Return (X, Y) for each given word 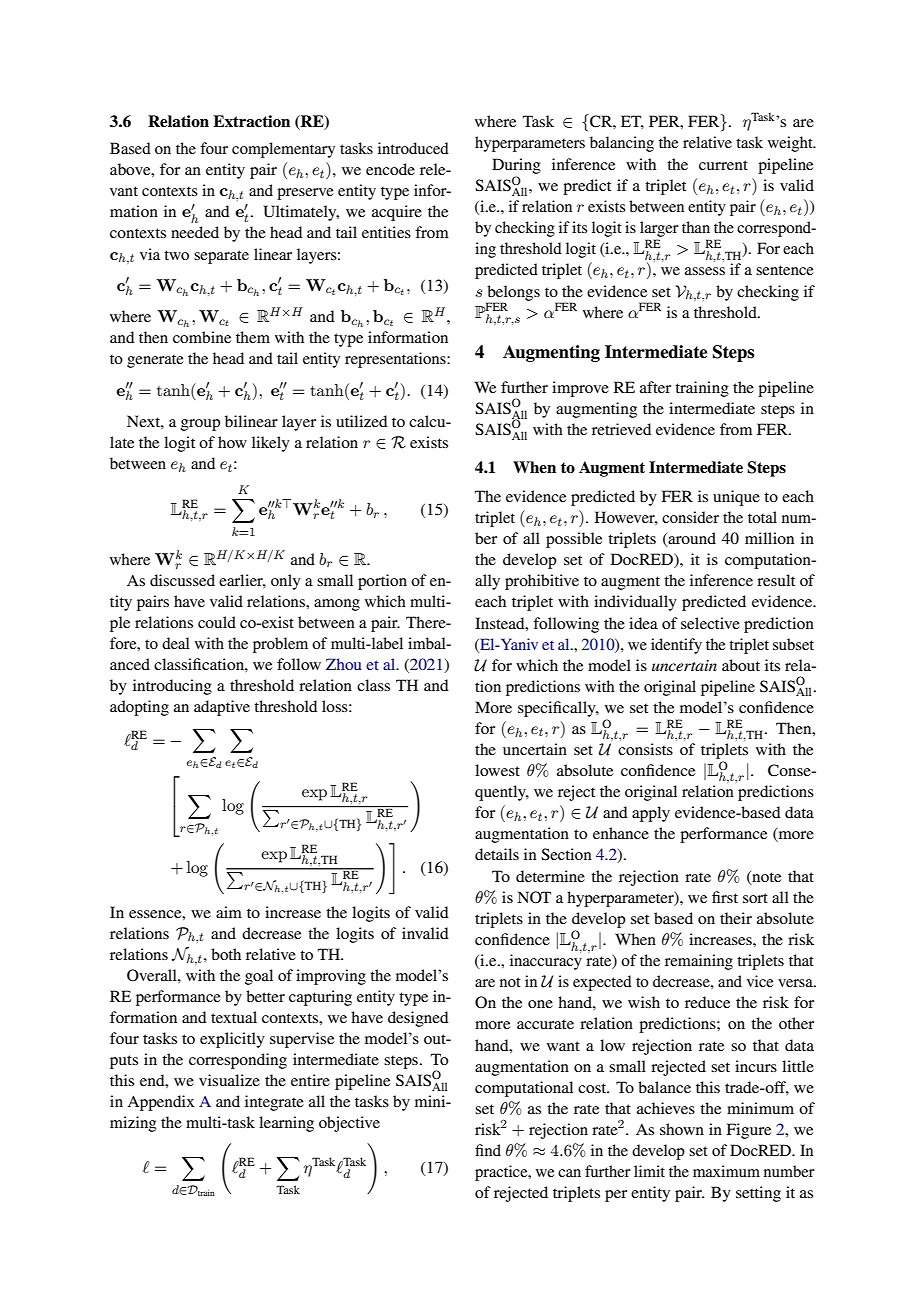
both (226, 954)
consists (645, 749)
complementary (283, 150)
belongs (513, 294)
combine (202, 337)
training (702, 389)
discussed (182, 580)
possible (574, 540)
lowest (497, 770)
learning (286, 1124)
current (723, 165)
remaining (699, 962)
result (776, 580)
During (516, 166)
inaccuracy (546, 961)
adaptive (222, 708)
